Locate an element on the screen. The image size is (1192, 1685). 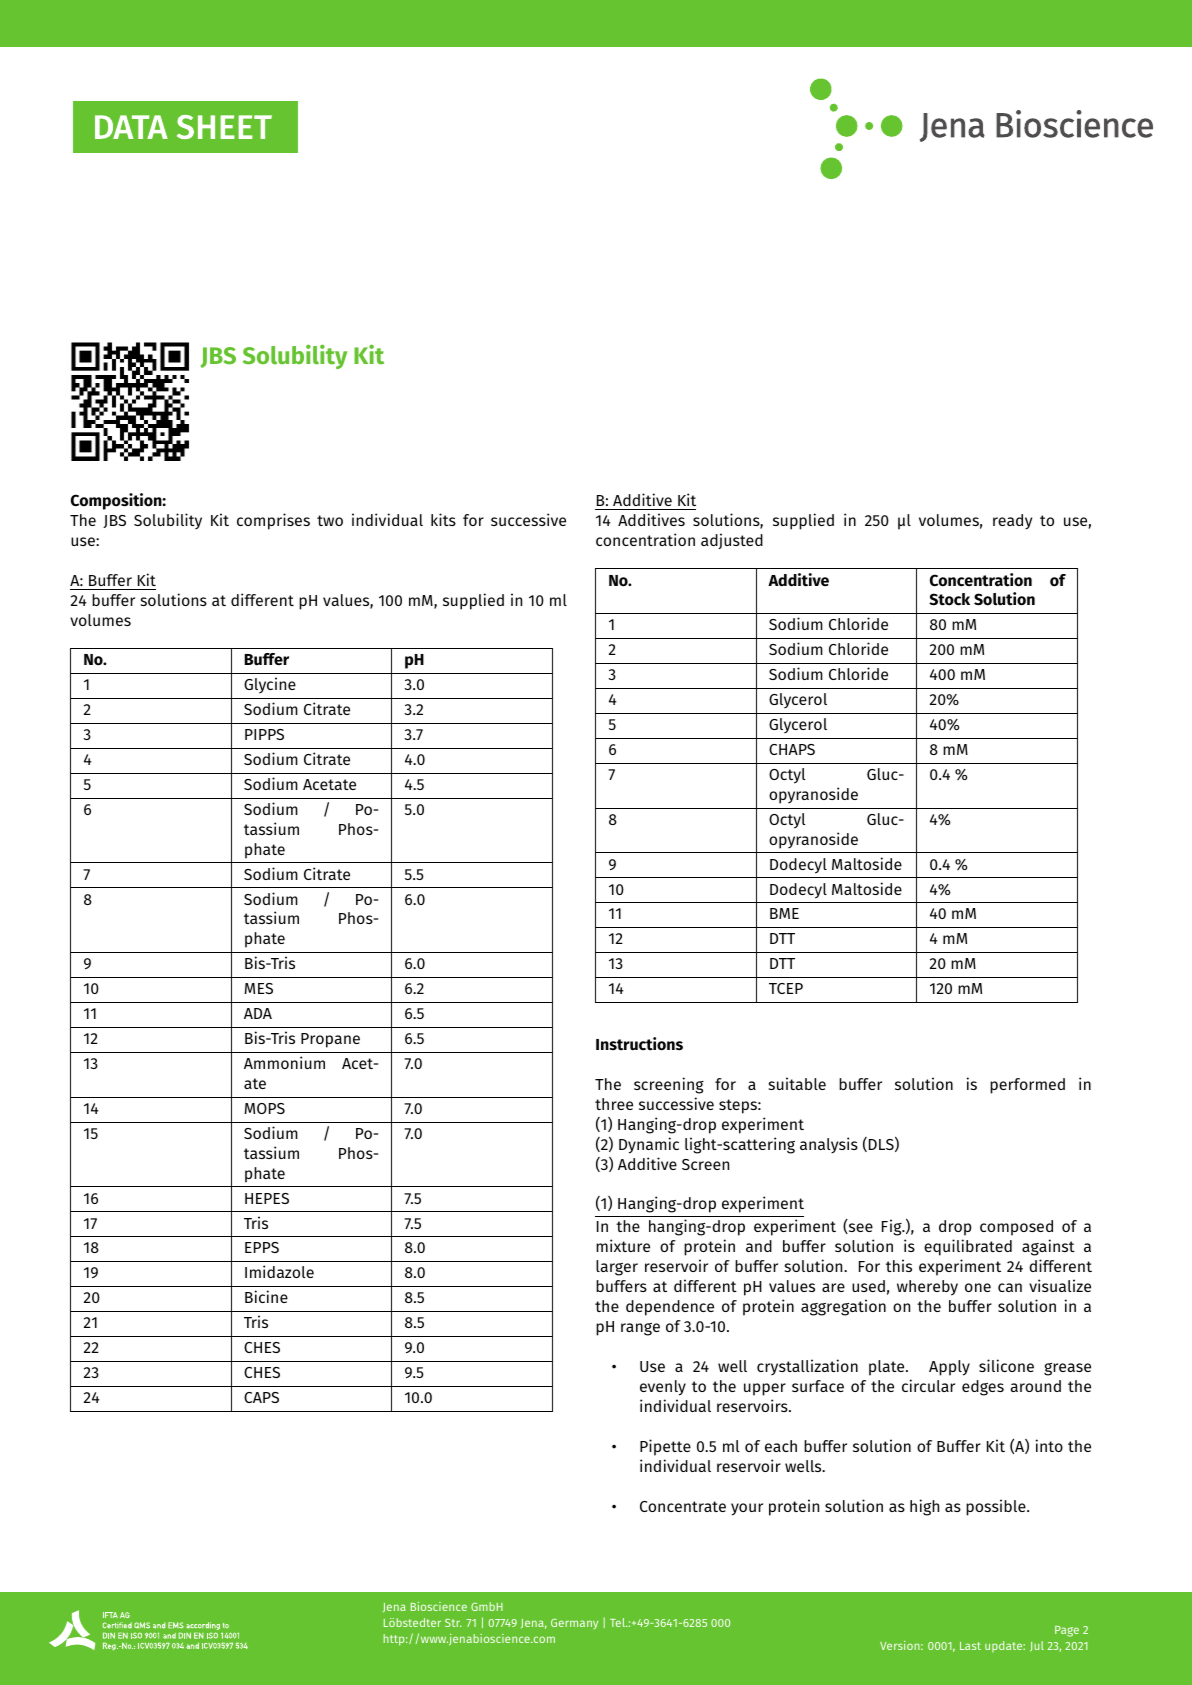
ready is located at coordinates (1012, 522).
